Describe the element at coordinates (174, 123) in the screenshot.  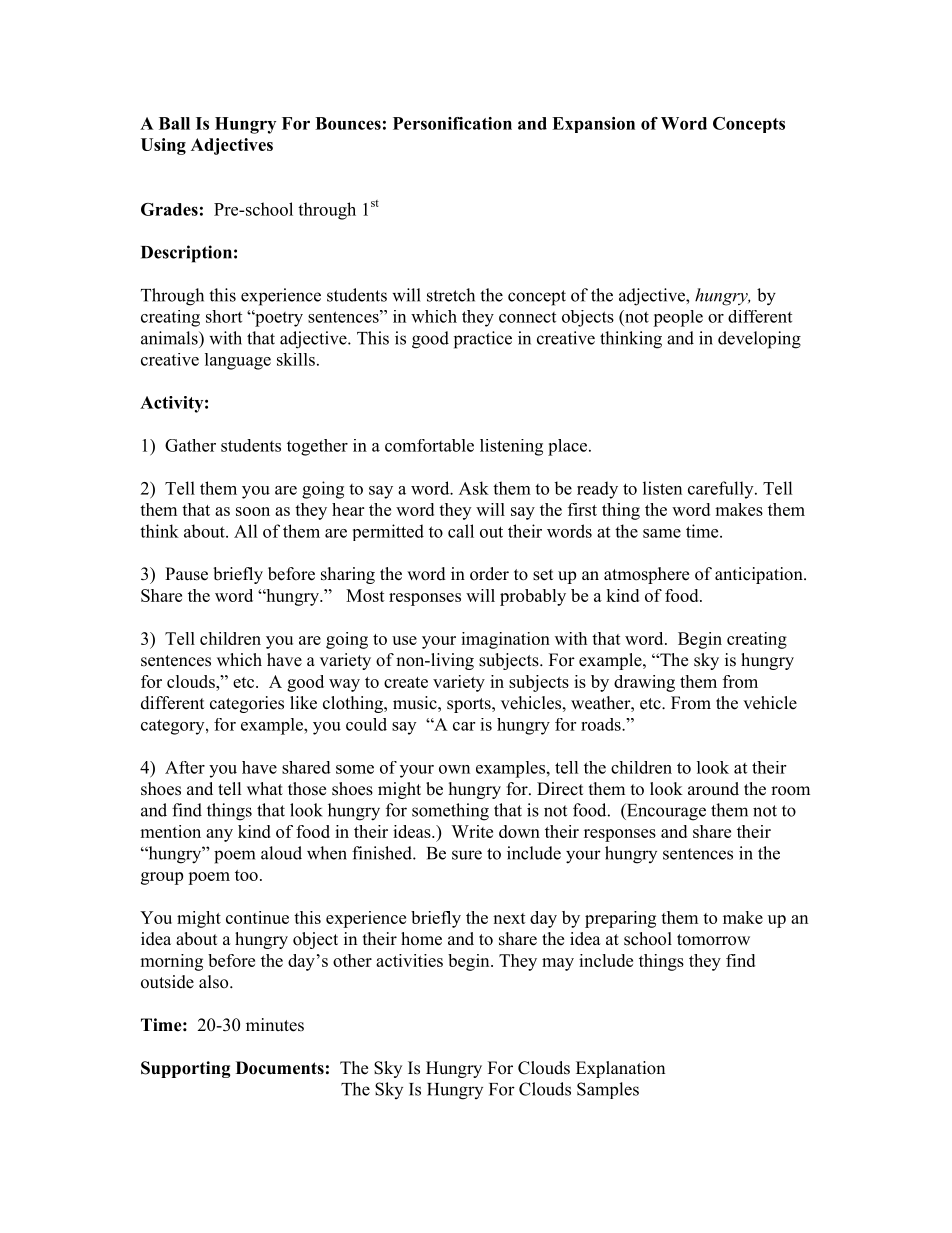
I see `Ball` at that location.
